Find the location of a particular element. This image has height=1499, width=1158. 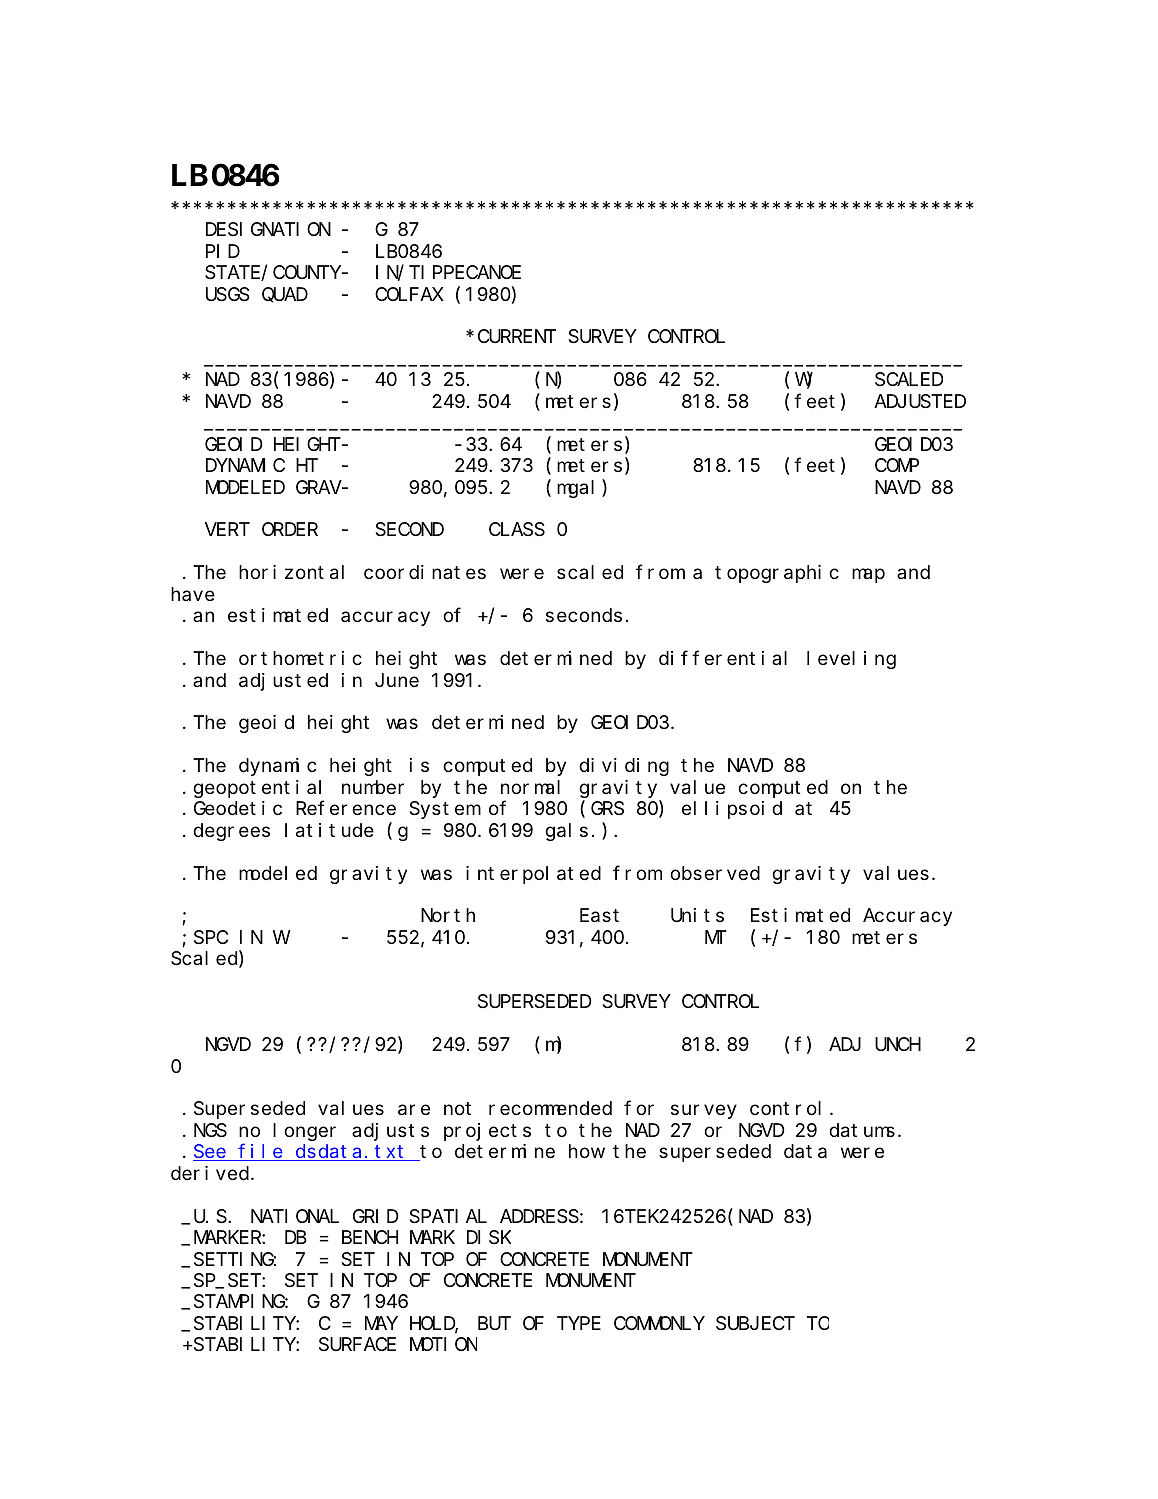

SURFACE is located at coordinates (357, 1344).
